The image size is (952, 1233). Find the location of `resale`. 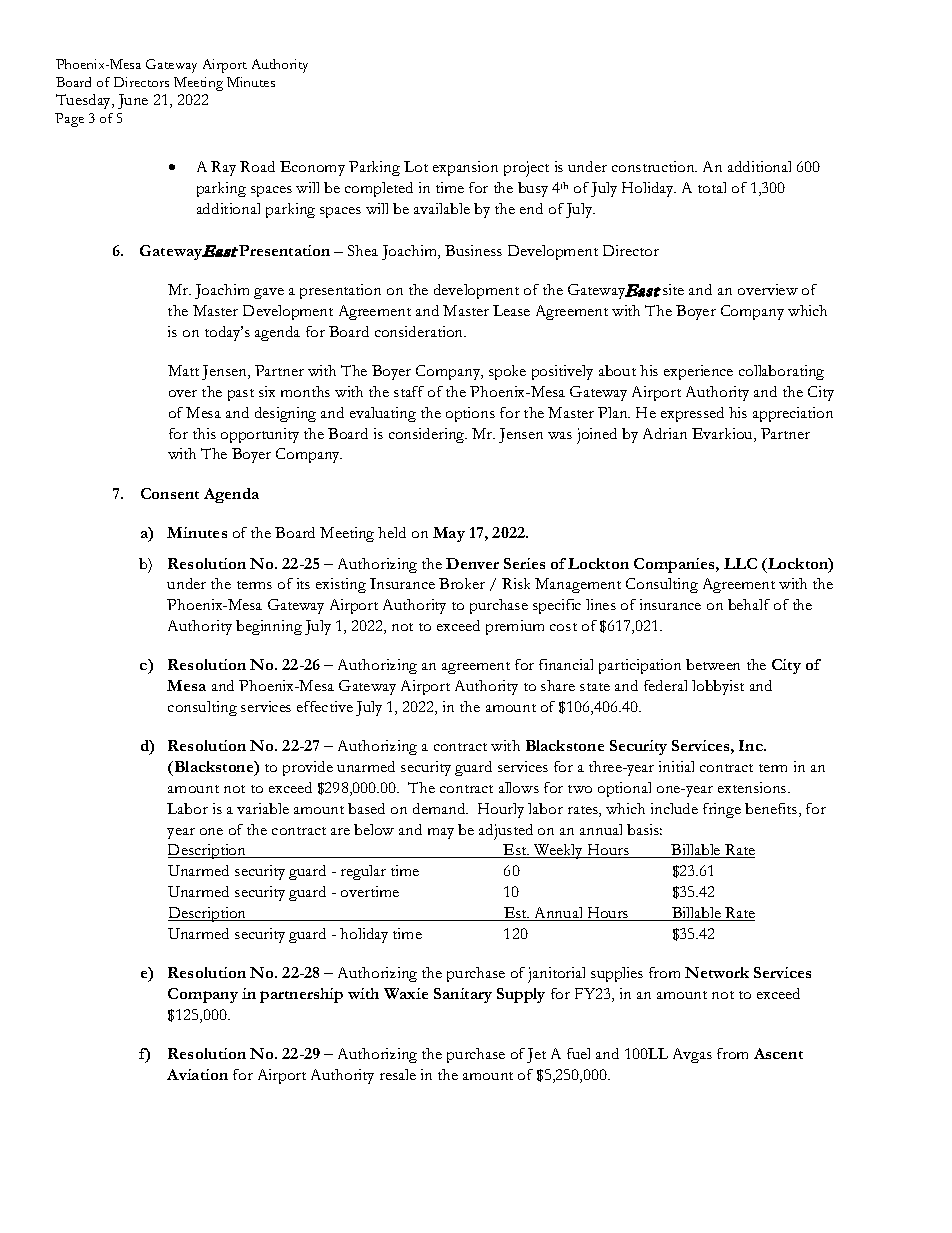

resale is located at coordinates (398, 1074).
